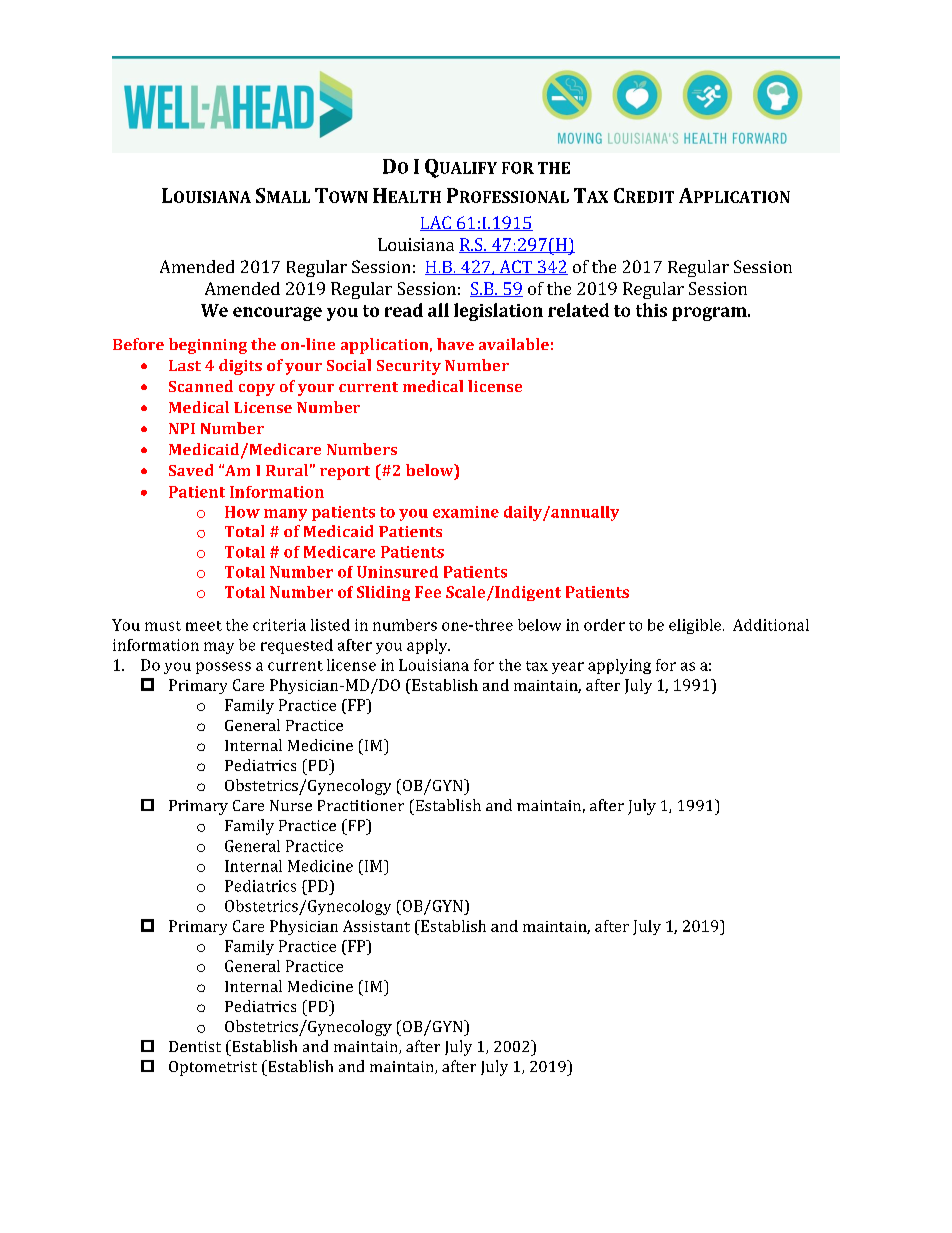 This screenshot has width=952, height=1233. Describe the element at coordinates (219, 648) in the screenshot. I see `may` at that location.
